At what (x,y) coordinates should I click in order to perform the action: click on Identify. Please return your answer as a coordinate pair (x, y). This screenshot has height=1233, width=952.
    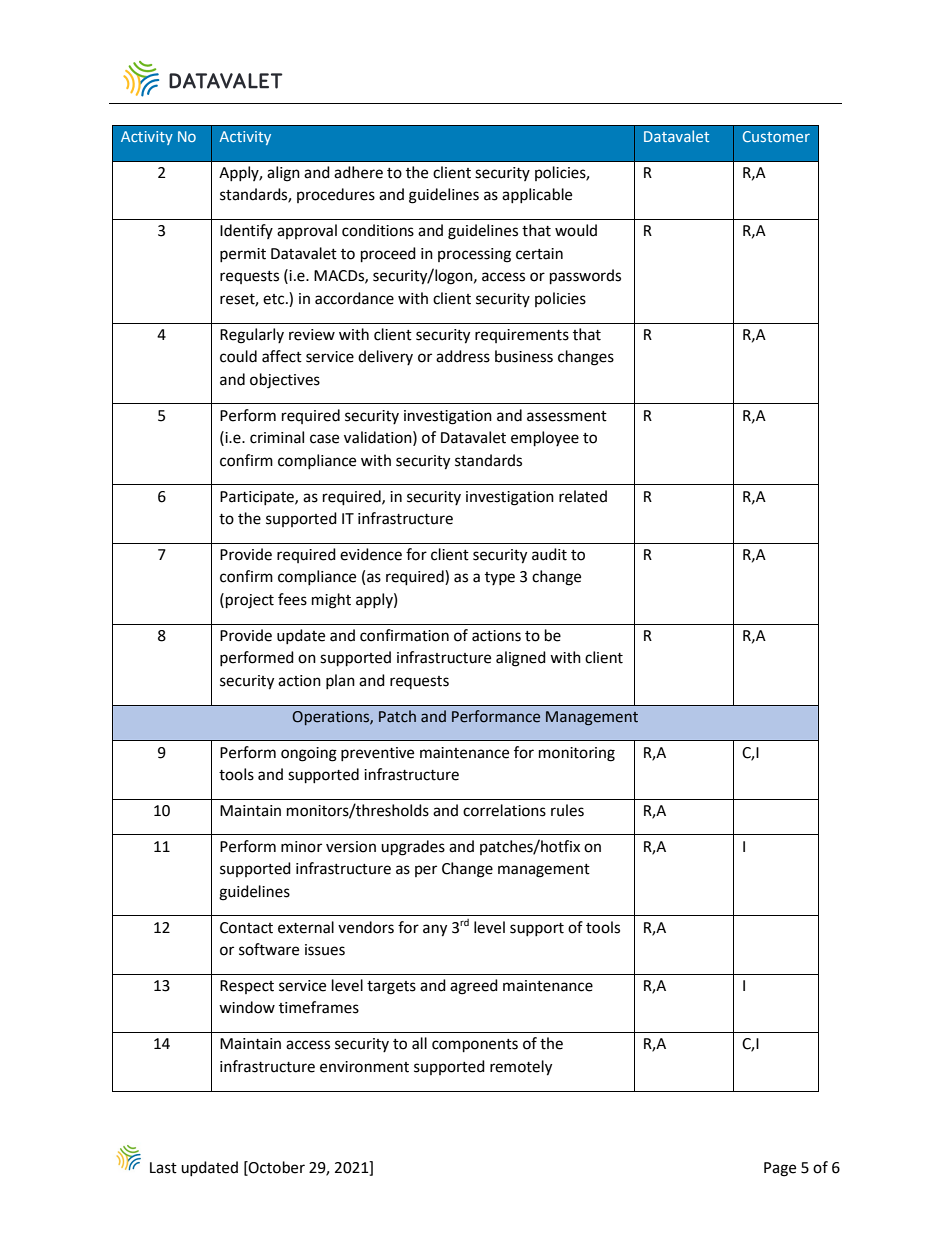
    Looking at the image, I should click on (246, 231).
